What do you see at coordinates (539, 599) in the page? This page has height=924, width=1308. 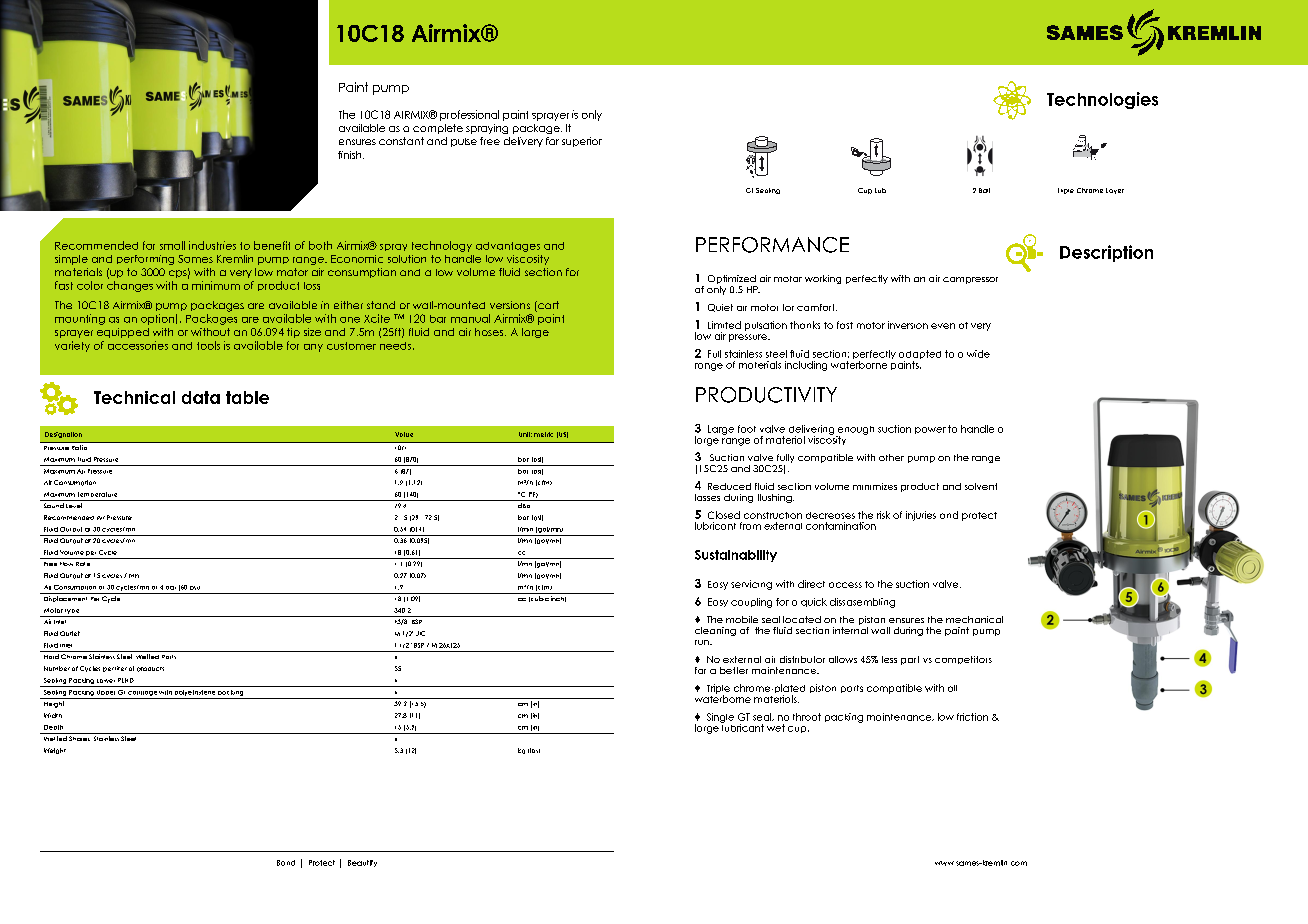 I see `cubic` at bounding box center [539, 599].
